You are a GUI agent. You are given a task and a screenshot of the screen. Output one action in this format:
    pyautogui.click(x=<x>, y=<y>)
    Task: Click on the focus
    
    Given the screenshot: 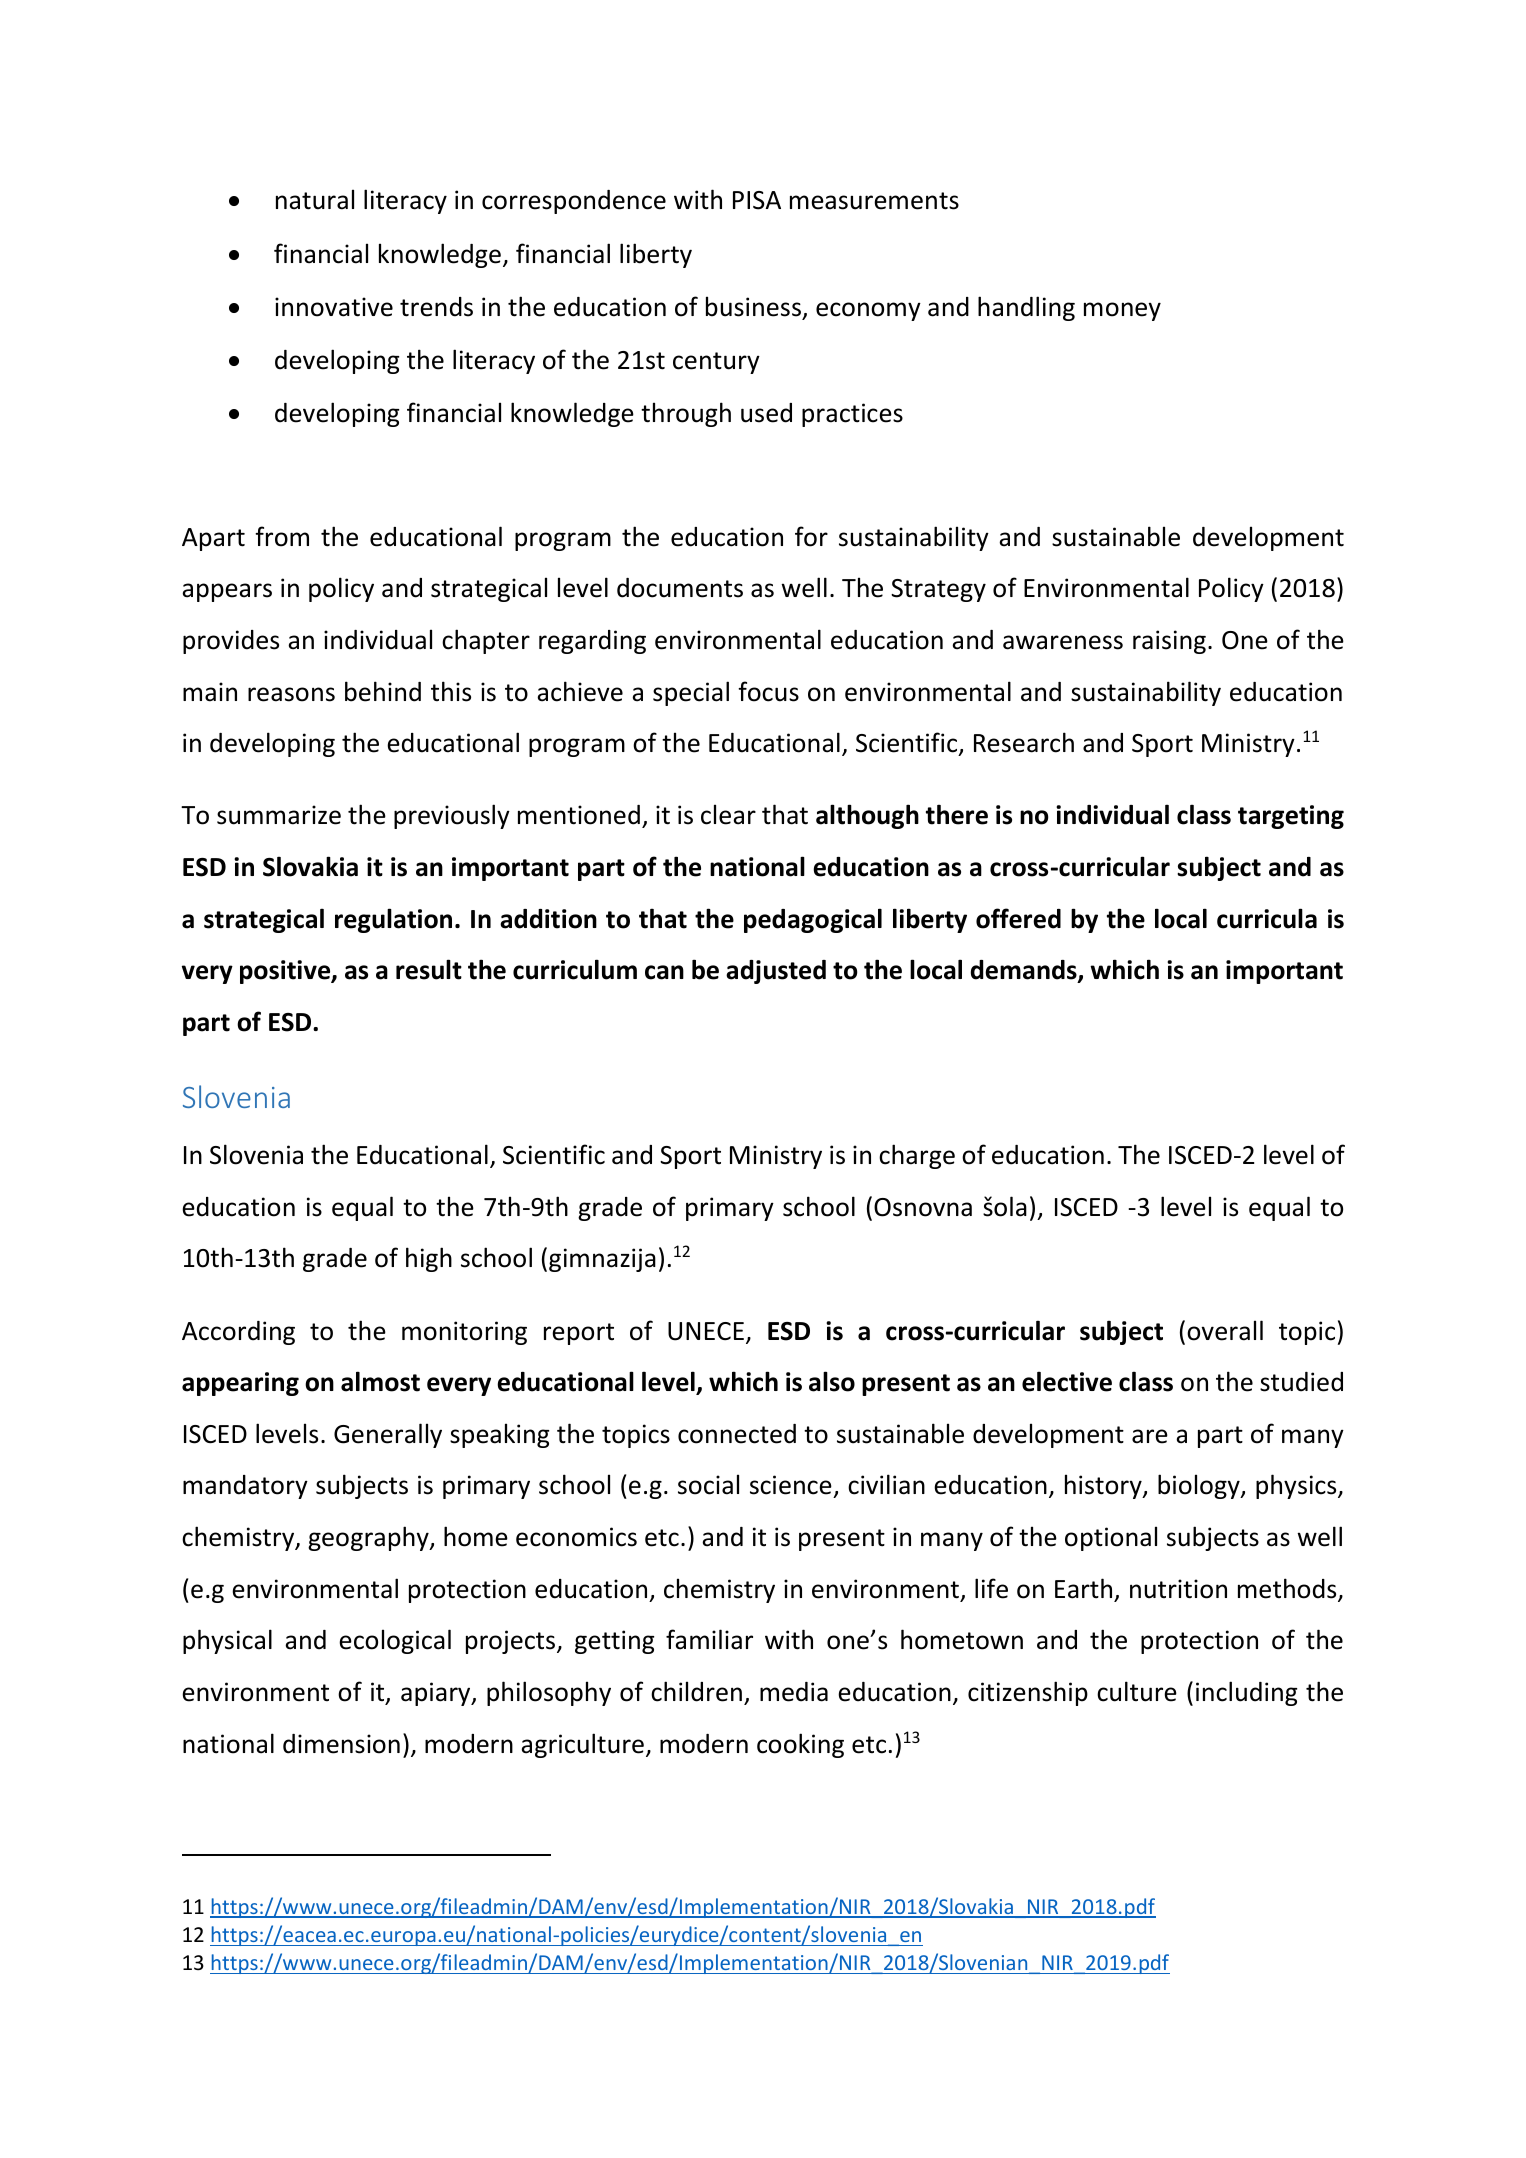 What is the action you would take?
    pyautogui.click(x=768, y=691)
